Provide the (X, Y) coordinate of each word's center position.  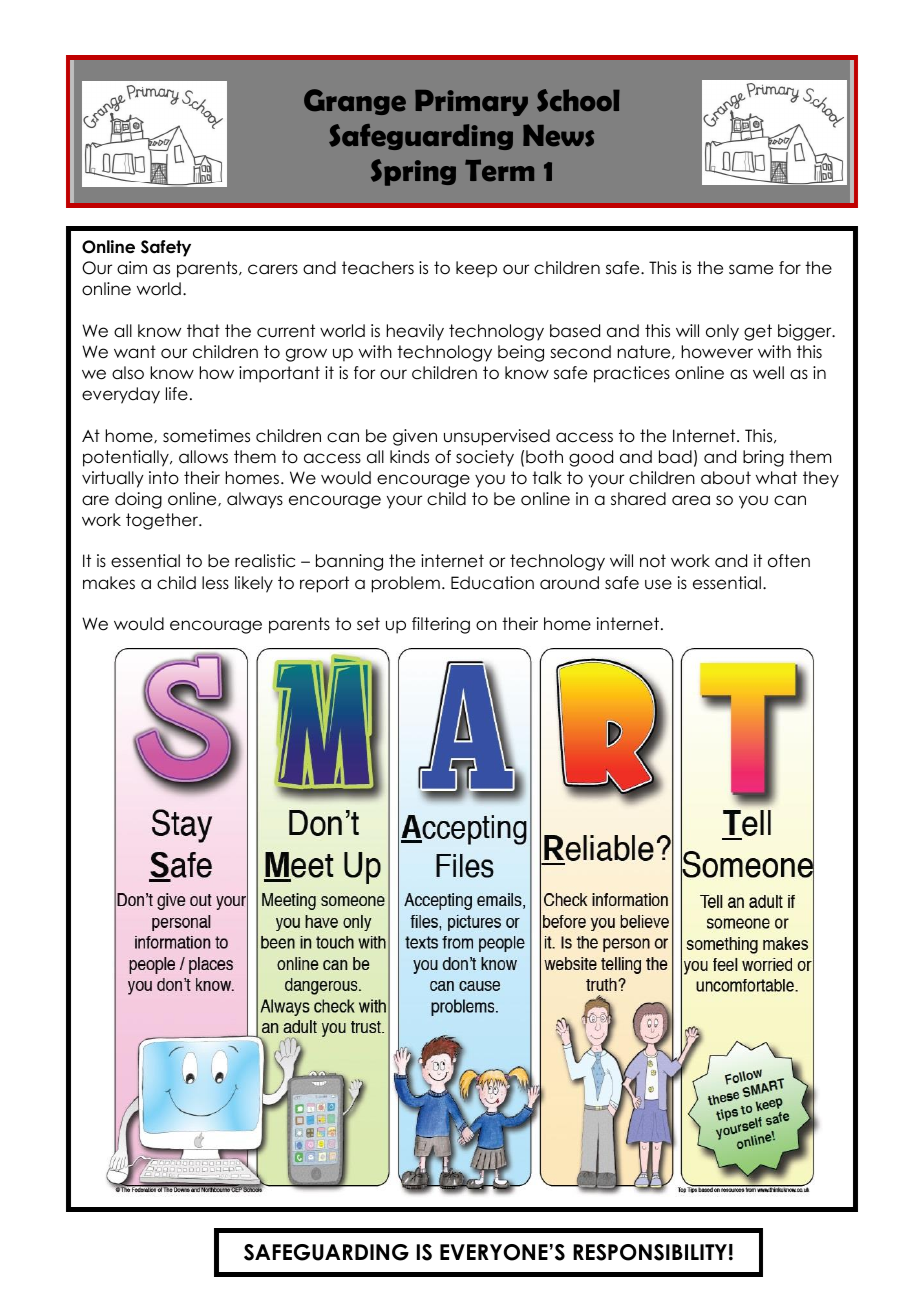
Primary (471, 103)
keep (476, 269)
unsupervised (497, 437)
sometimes (206, 436)
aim (132, 268)
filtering (441, 625)
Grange (355, 102)
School (578, 100)
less (215, 583)
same (751, 269)
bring (763, 458)
